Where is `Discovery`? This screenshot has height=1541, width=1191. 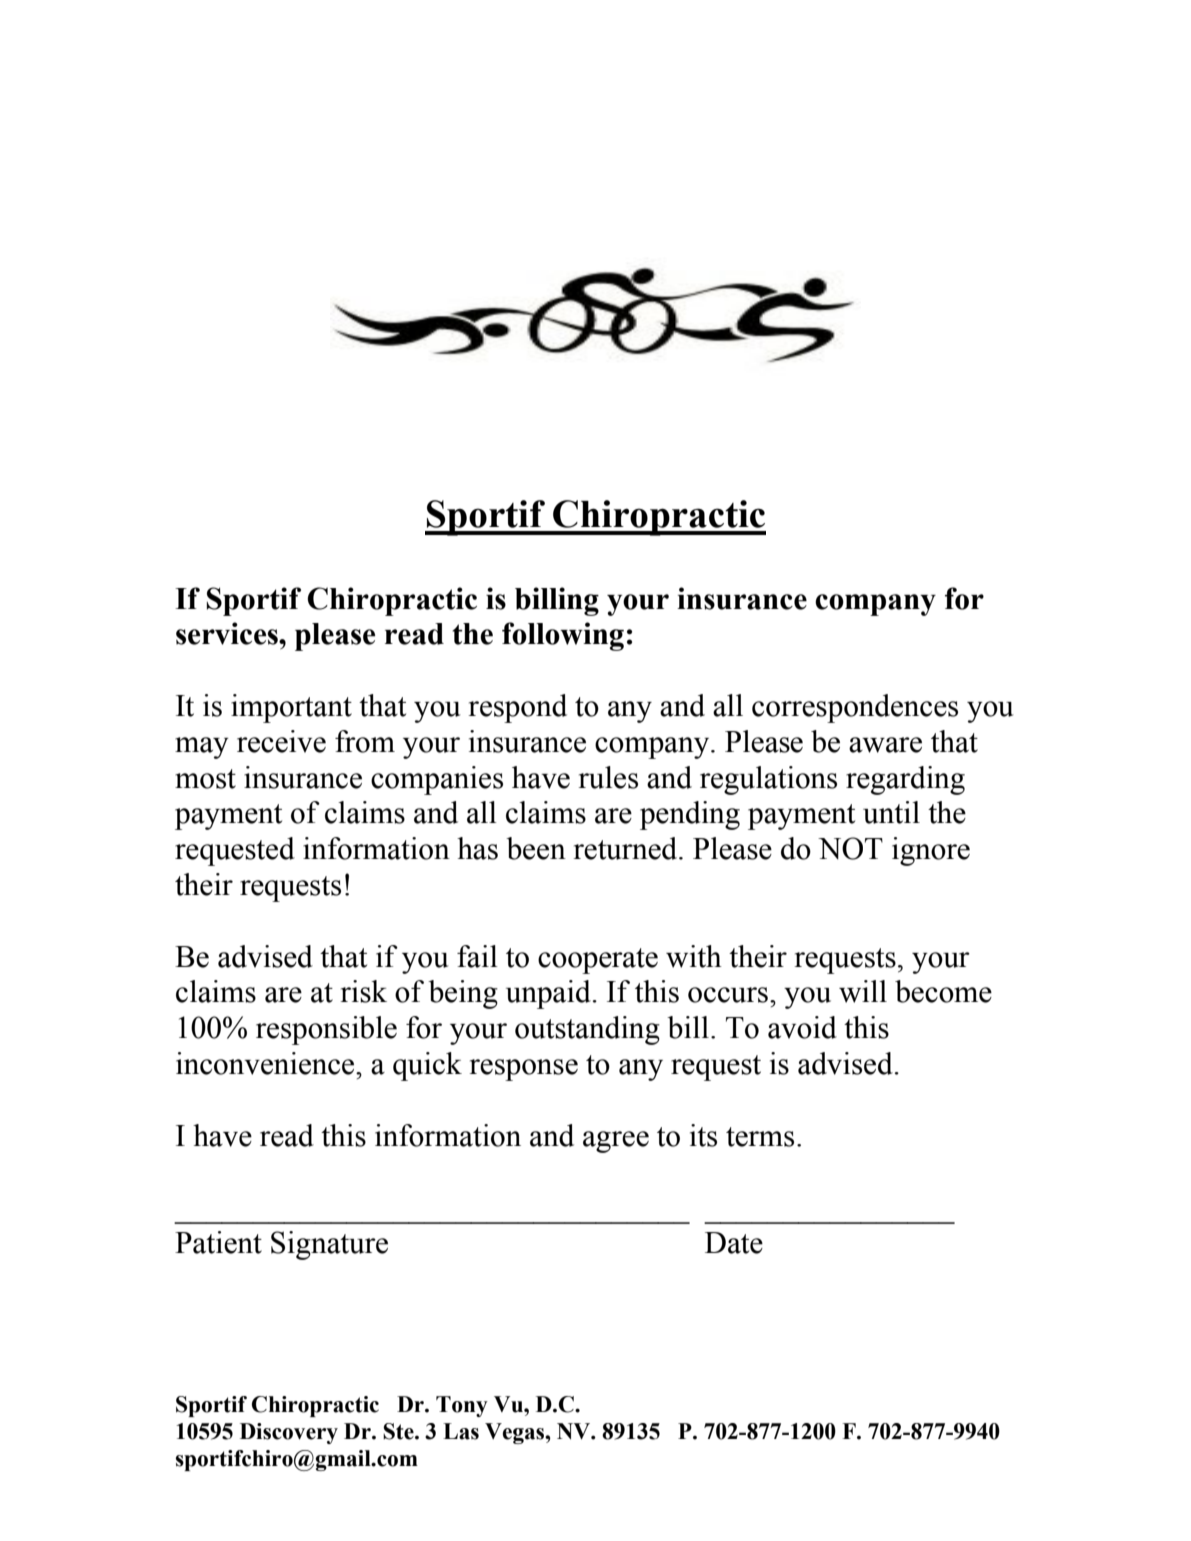
Discovery is located at coordinates (289, 1433).
